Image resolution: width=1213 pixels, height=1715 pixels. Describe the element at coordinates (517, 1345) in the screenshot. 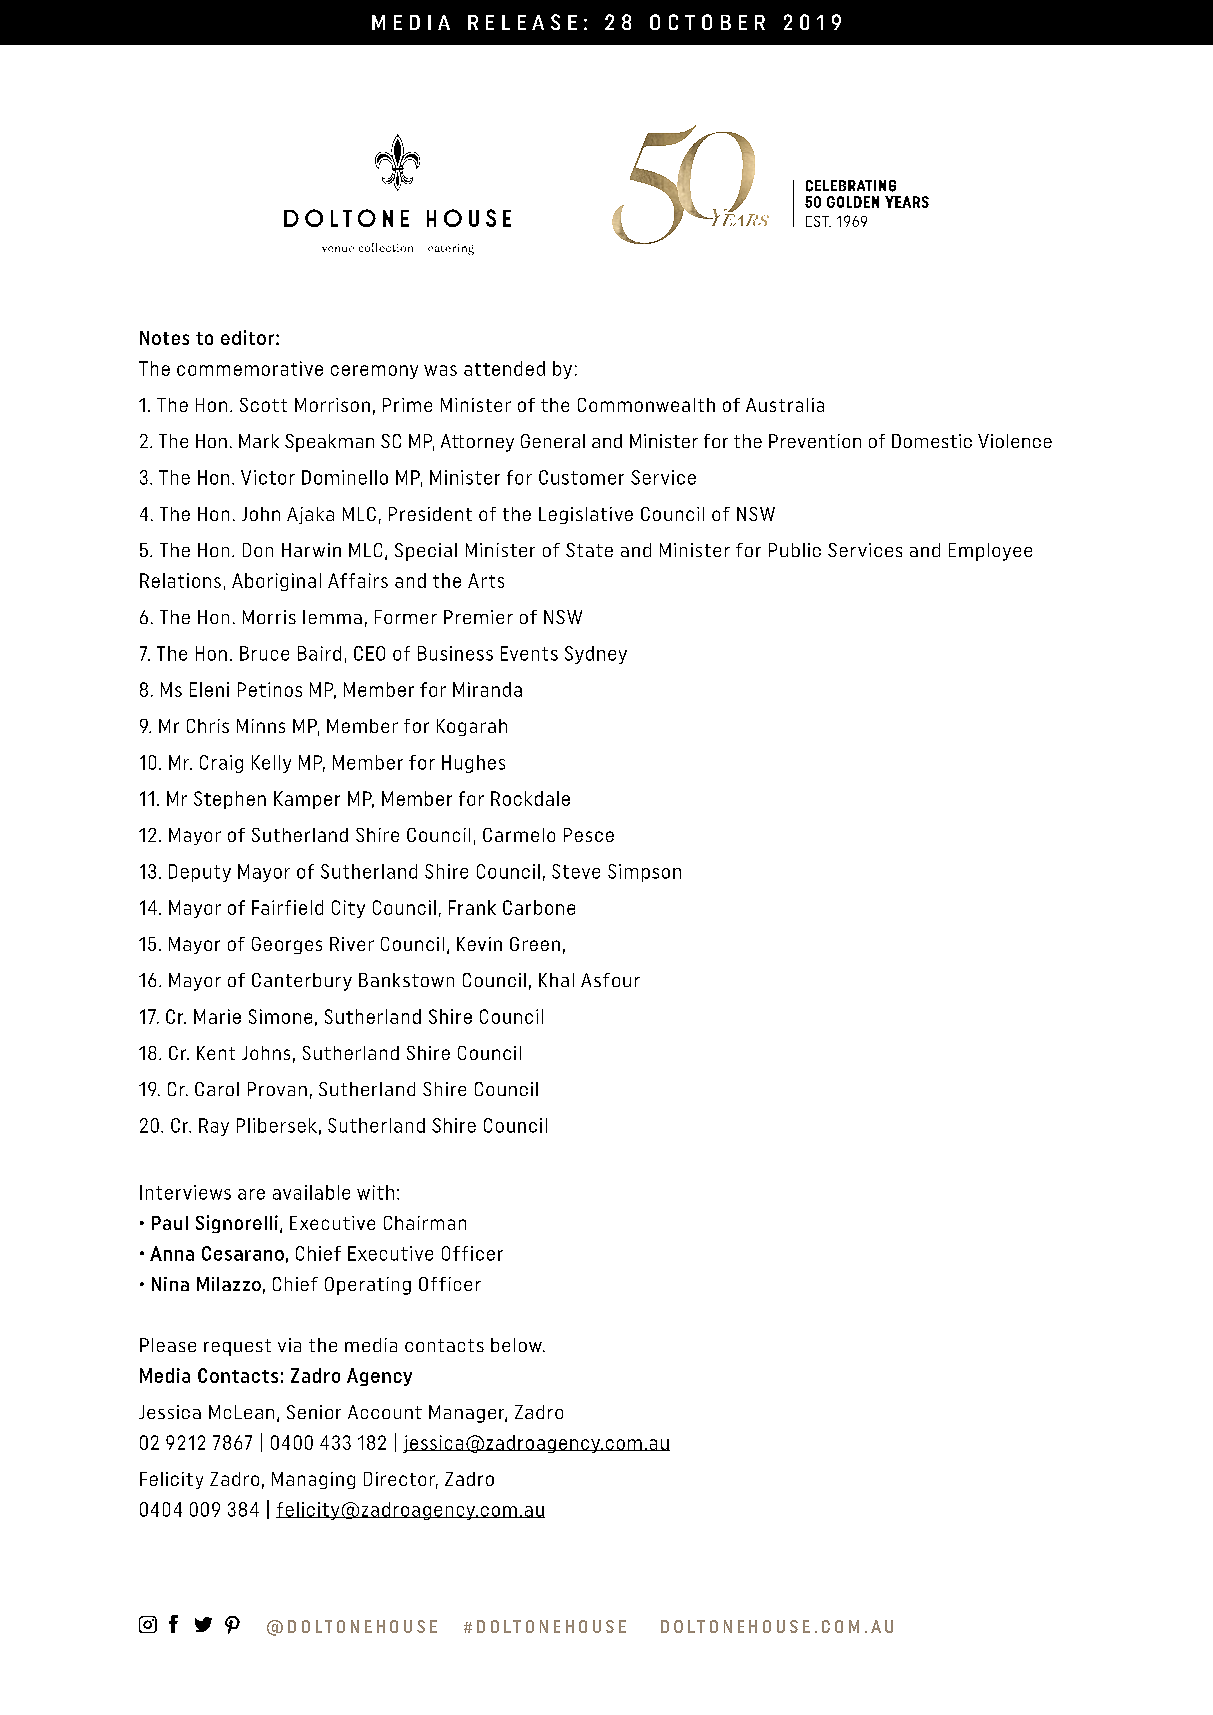

I see `below` at that location.
